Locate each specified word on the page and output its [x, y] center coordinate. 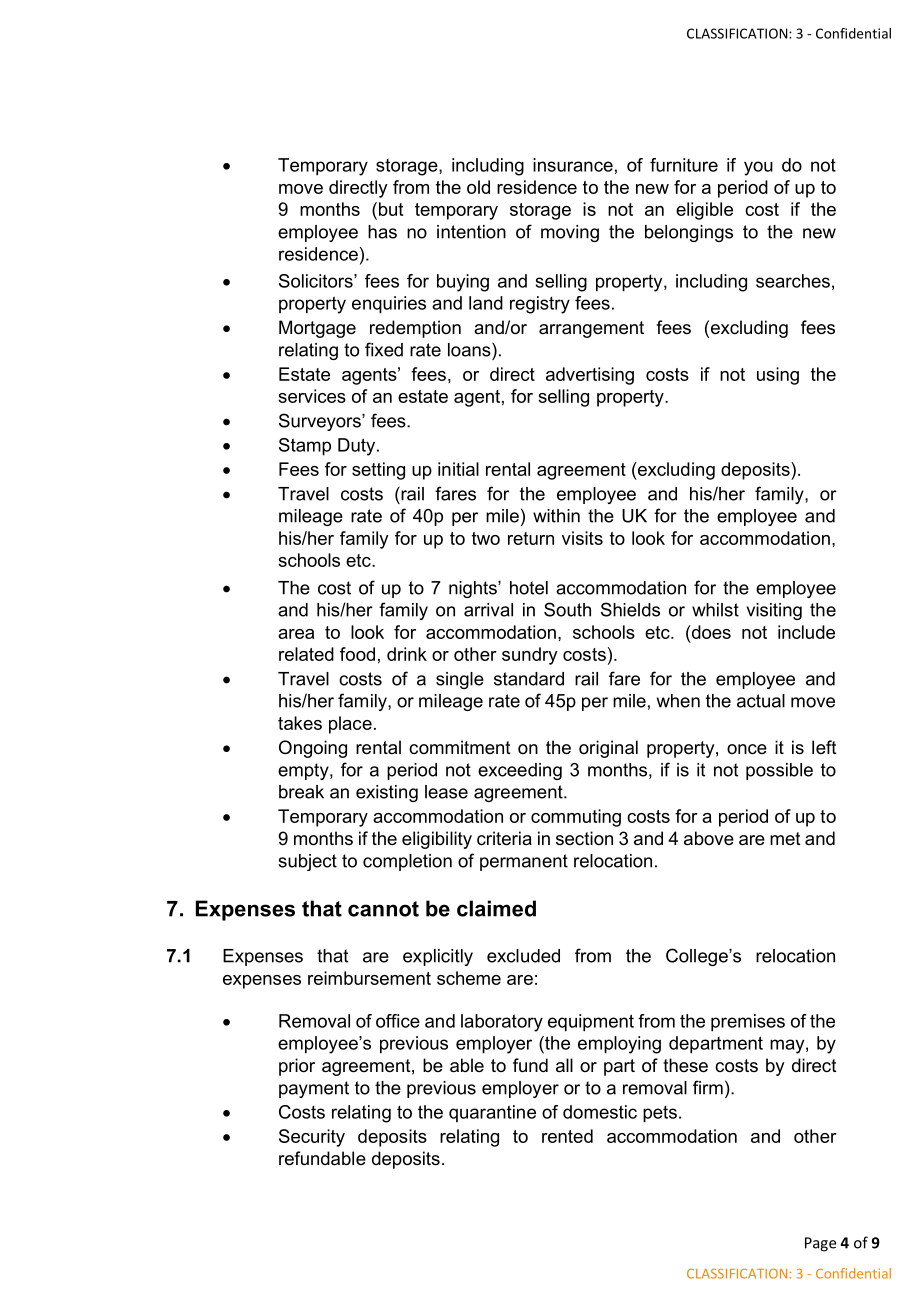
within [556, 516]
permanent [524, 862]
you [758, 168]
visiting [774, 611]
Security [312, 1138]
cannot [383, 909]
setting [378, 471]
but [389, 209]
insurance [573, 165]
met [785, 838]
